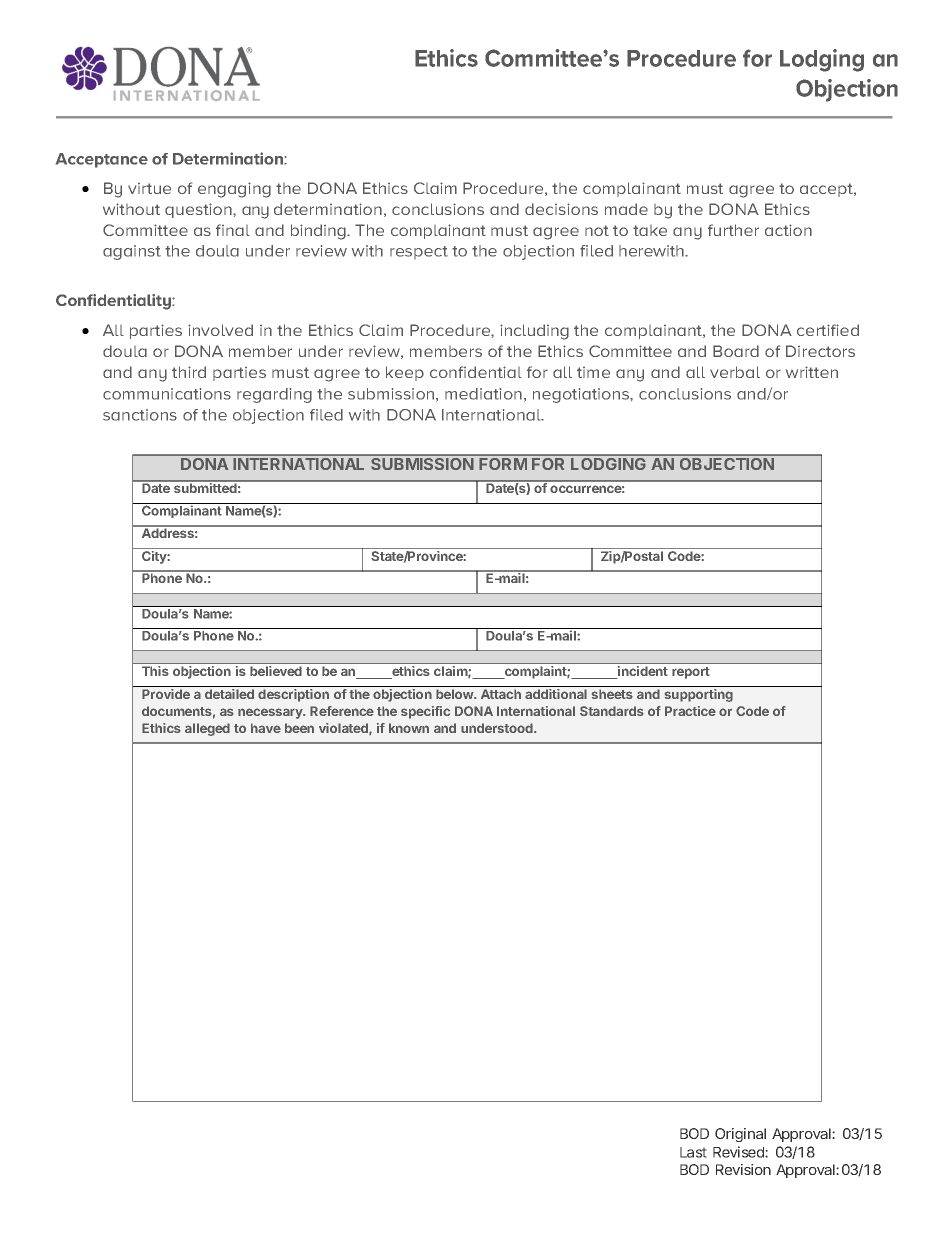 The height and width of the image is (1233, 952). Describe the element at coordinates (733, 230) in the image. I see `further` at that location.
